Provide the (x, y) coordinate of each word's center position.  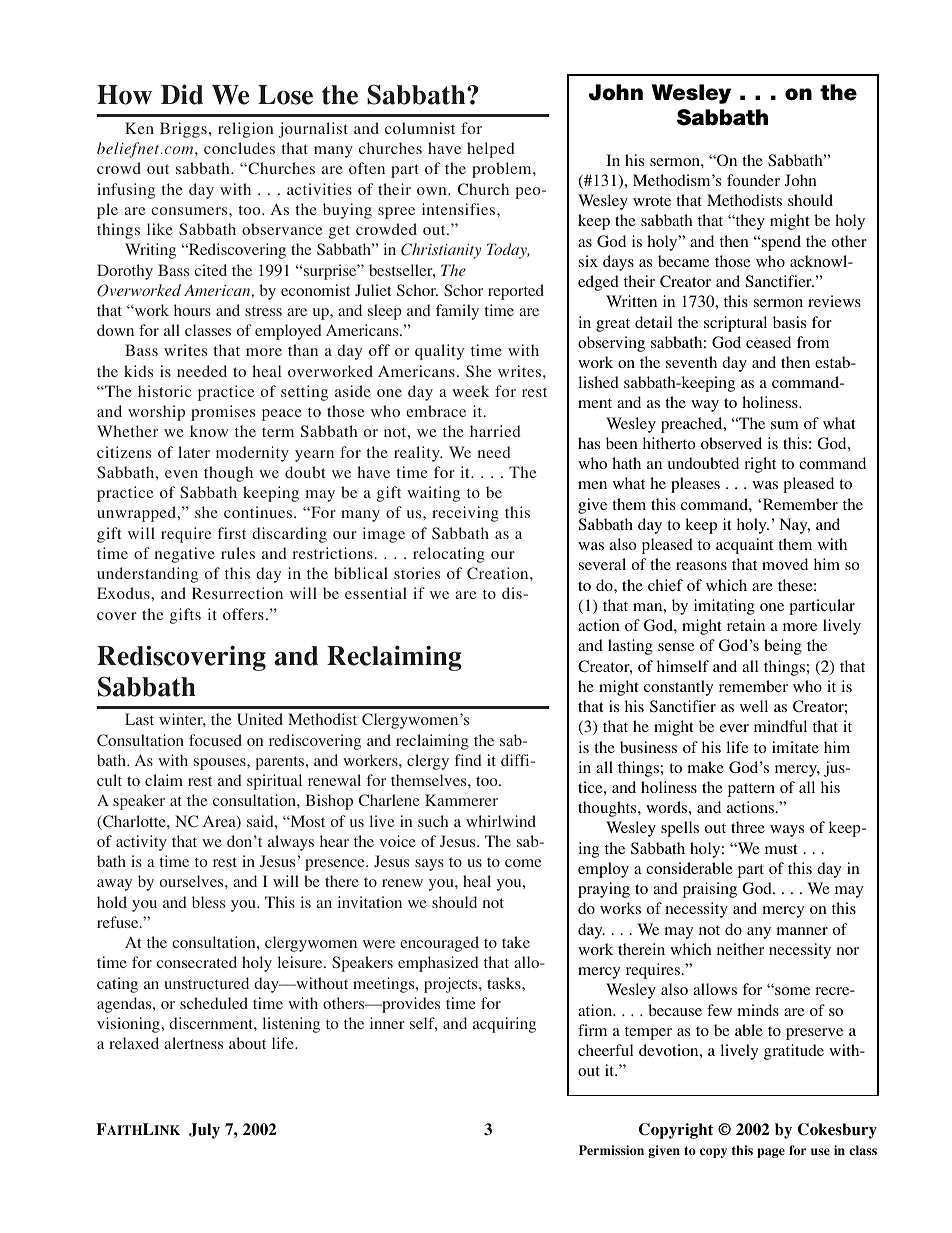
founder (753, 180)
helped (491, 150)
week (470, 391)
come (523, 863)
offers (243, 614)
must (781, 849)
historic (164, 391)
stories (417, 573)
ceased (768, 342)
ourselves (193, 881)
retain (746, 625)
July (204, 1131)
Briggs (183, 130)
